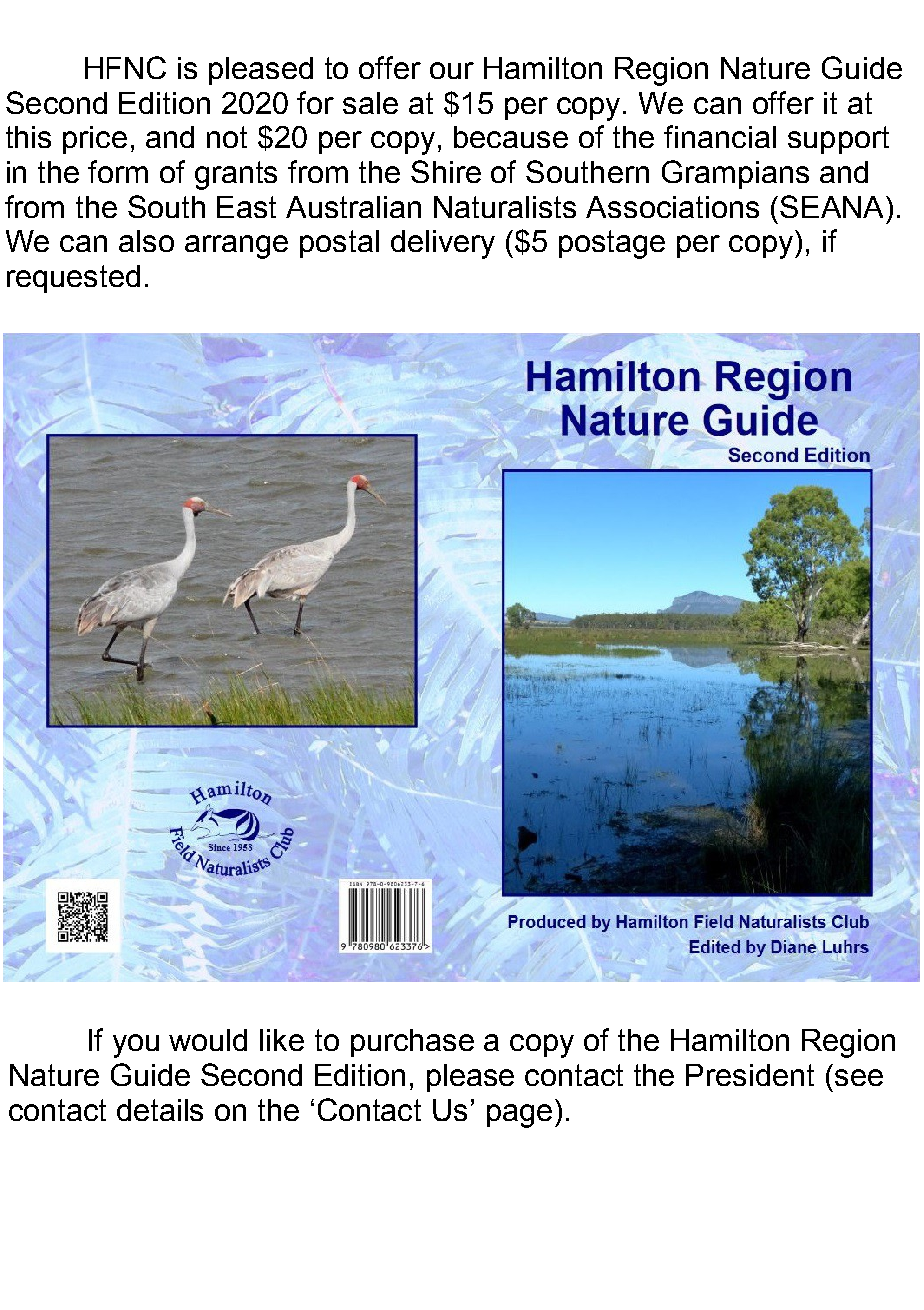 The image size is (924, 1310). What do you see at coordinates (412, 1043) in the screenshot?
I see `purchase` at bounding box center [412, 1043].
